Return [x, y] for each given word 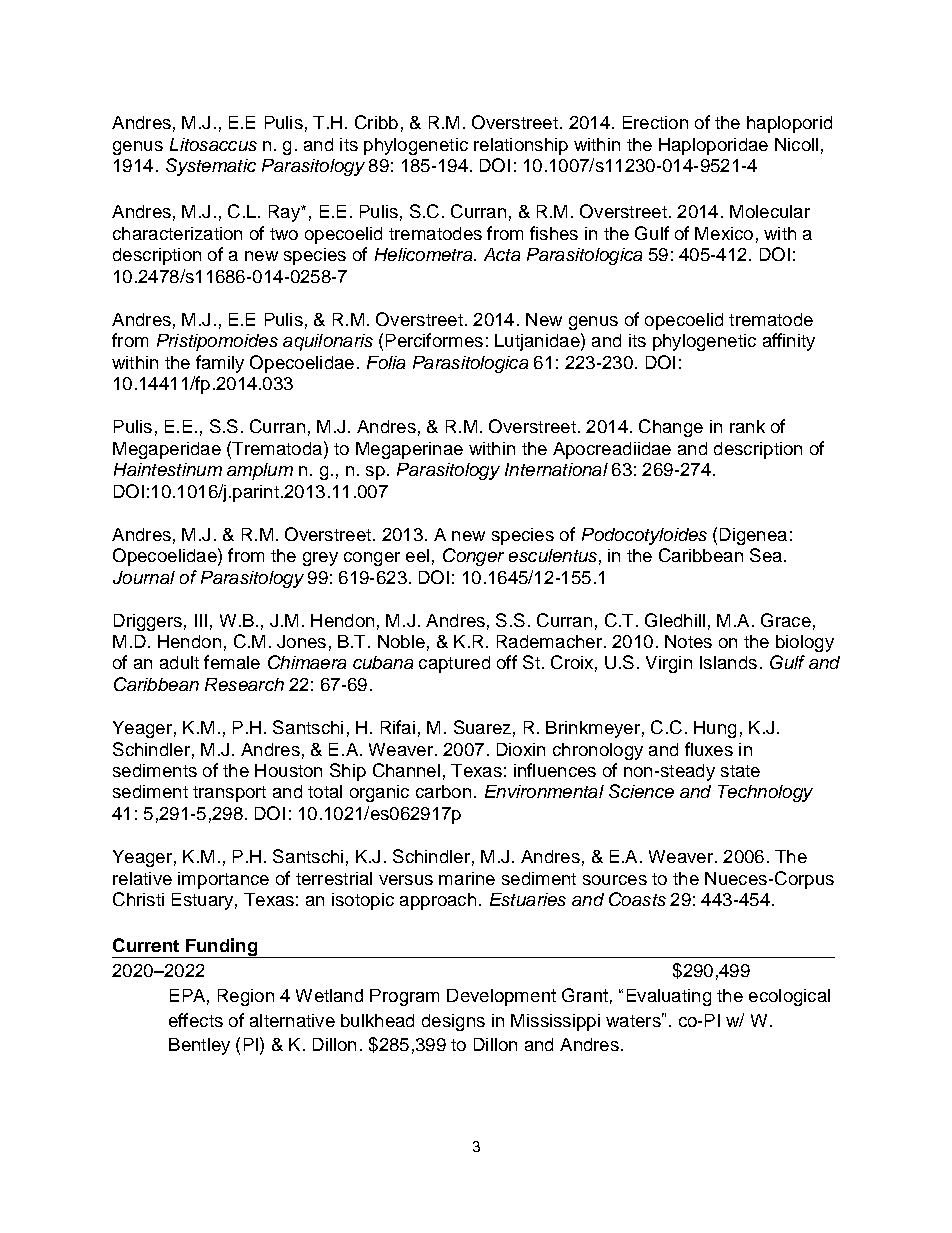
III [201, 620]
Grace [786, 620]
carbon [443, 791]
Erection [655, 122]
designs [453, 1022]
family [220, 364]
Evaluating [669, 997]
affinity [789, 342]
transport [229, 794]
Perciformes [434, 340]
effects [196, 1020]
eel [417, 555]
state [740, 771]
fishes [554, 233]
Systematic [211, 167]
